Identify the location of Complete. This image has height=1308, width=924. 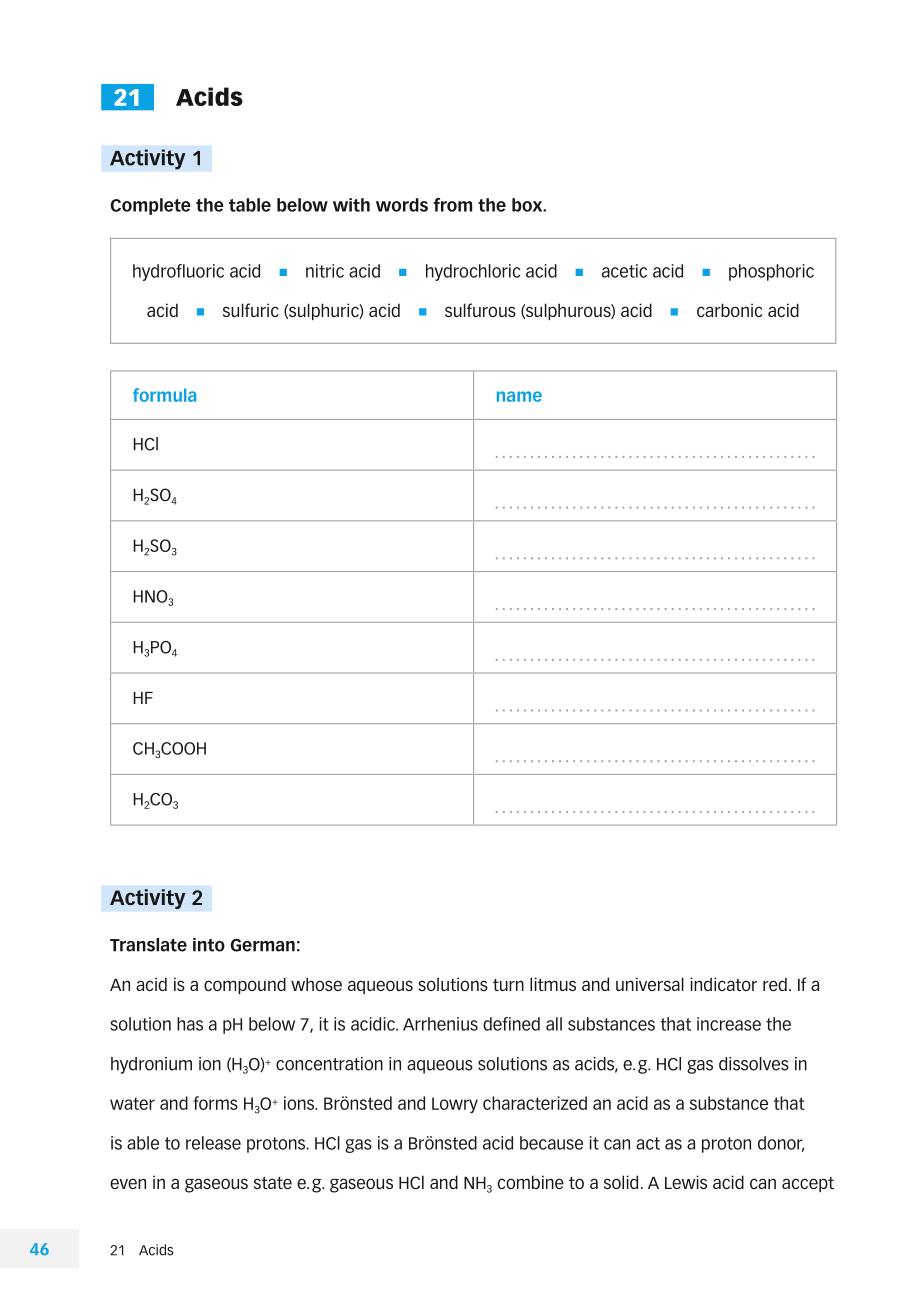
(150, 206).
